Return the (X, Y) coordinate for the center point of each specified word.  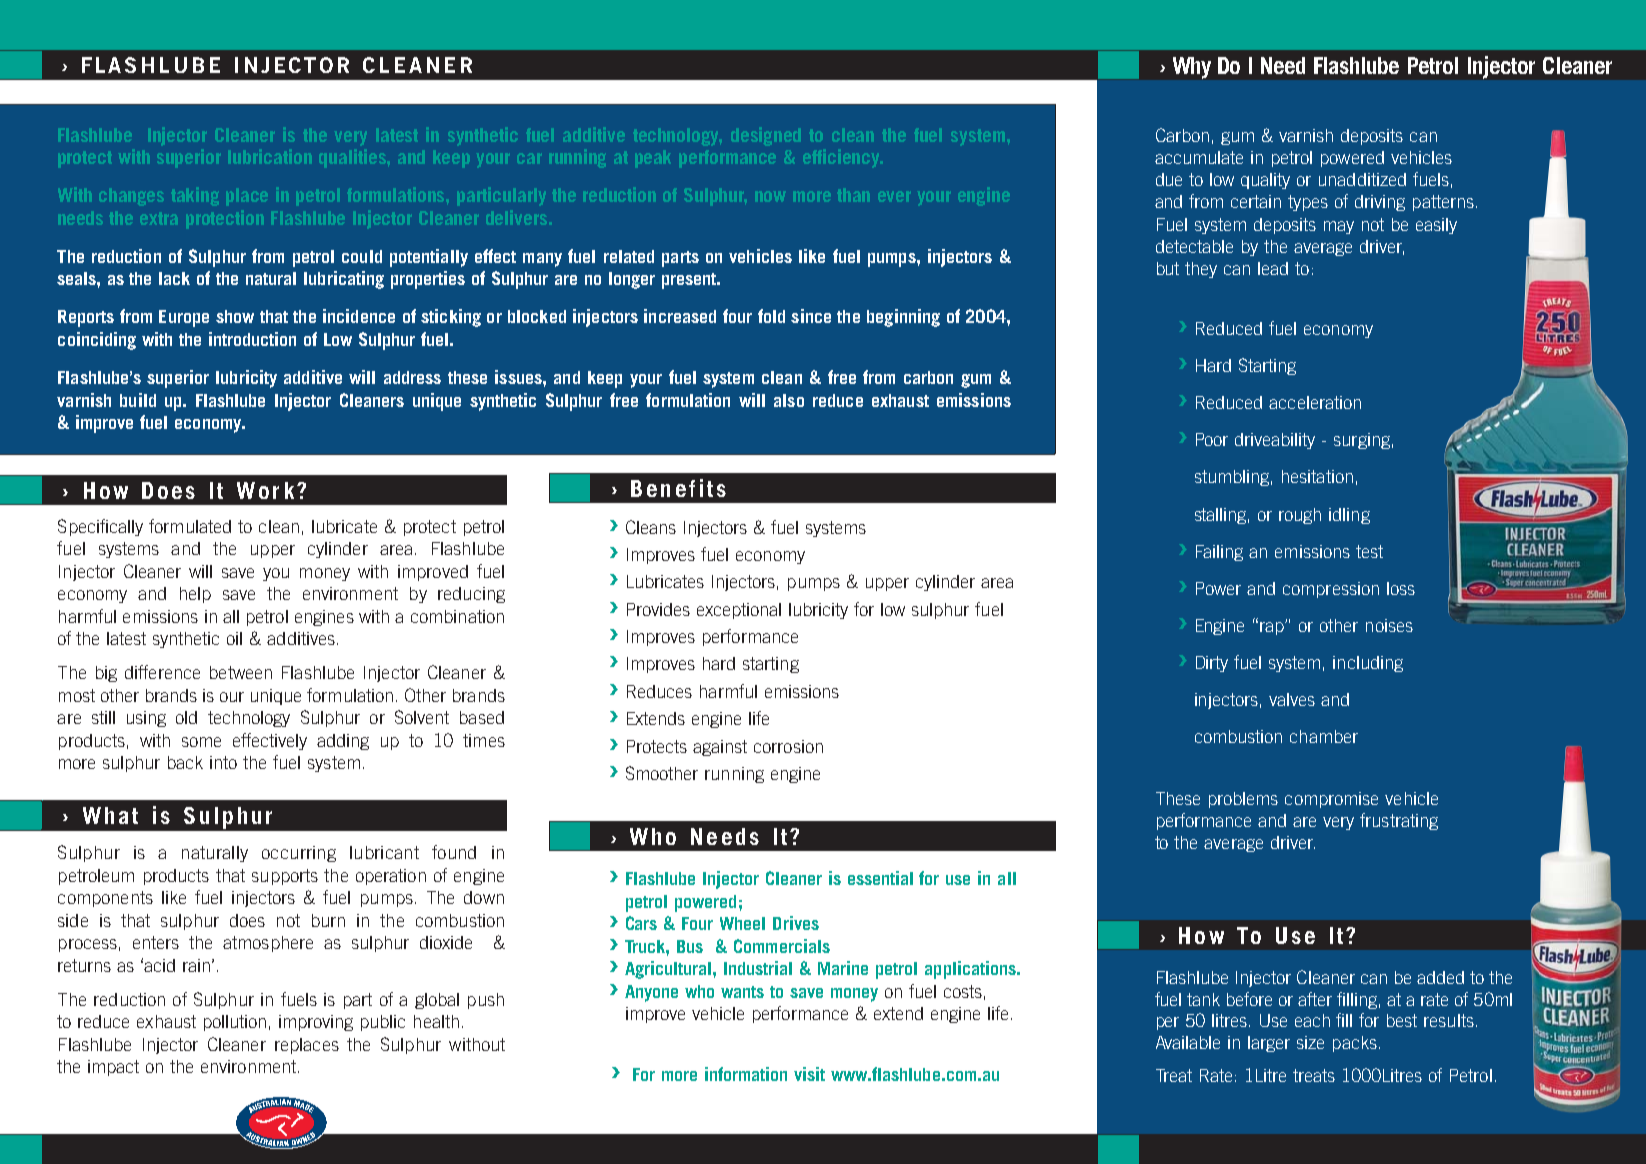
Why (1192, 68)
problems (1243, 800)
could (362, 256)
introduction (252, 339)
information (746, 1074)
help (195, 595)
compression (1331, 590)
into (223, 762)
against (720, 748)
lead (1273, 268)
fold (771, 316)
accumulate (1199, 157)
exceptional (739, 611)
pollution (235, 1023)
